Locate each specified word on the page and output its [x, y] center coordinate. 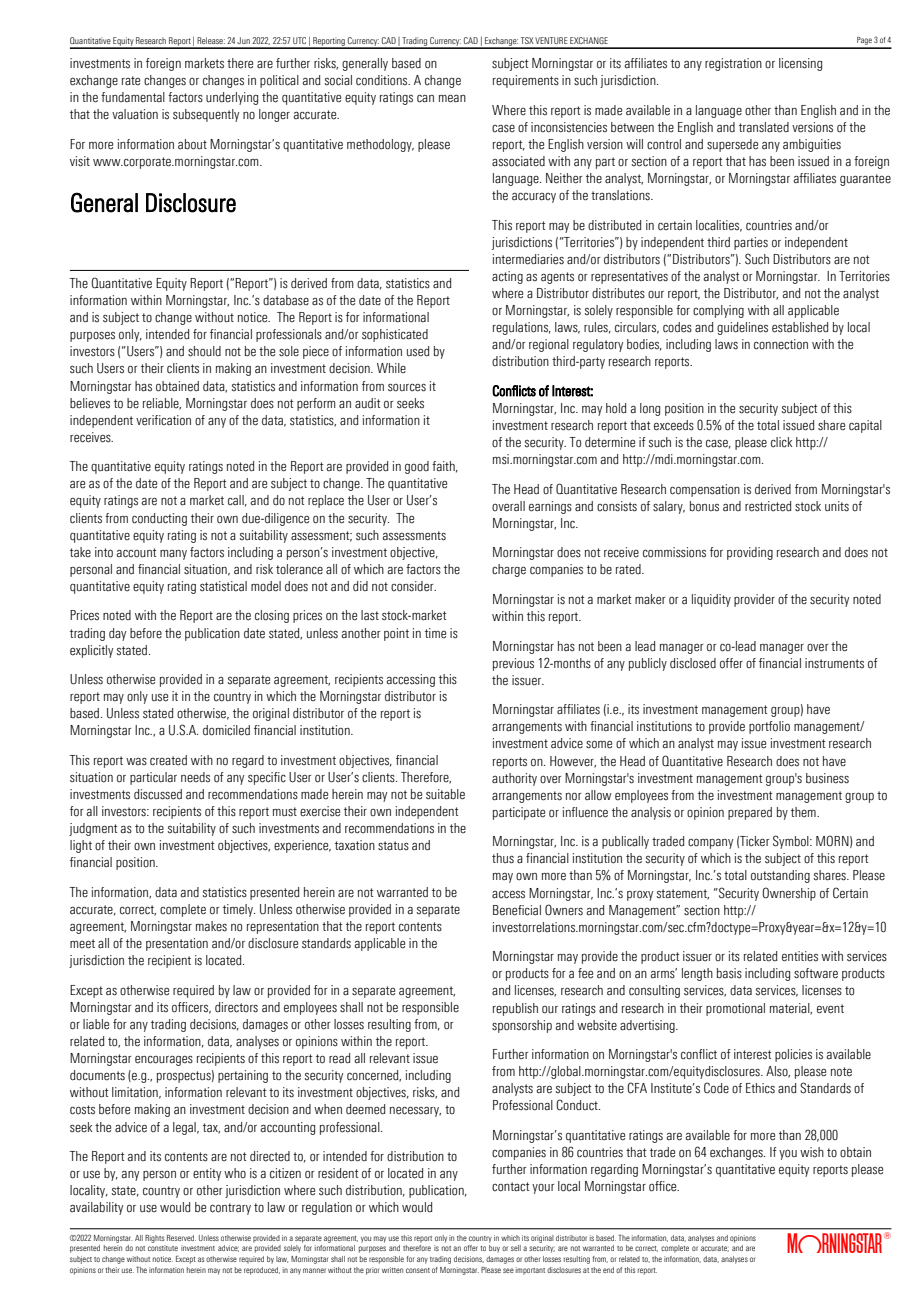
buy [494, 1249]
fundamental [133, 97]
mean [452, 98]
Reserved [181, 1238]
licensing [800, 64]
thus [503, 858]
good [417, 467]
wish [812, 1152]
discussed [158, 794]
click [782, 442]
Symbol [792, 842]
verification [163, 420]
